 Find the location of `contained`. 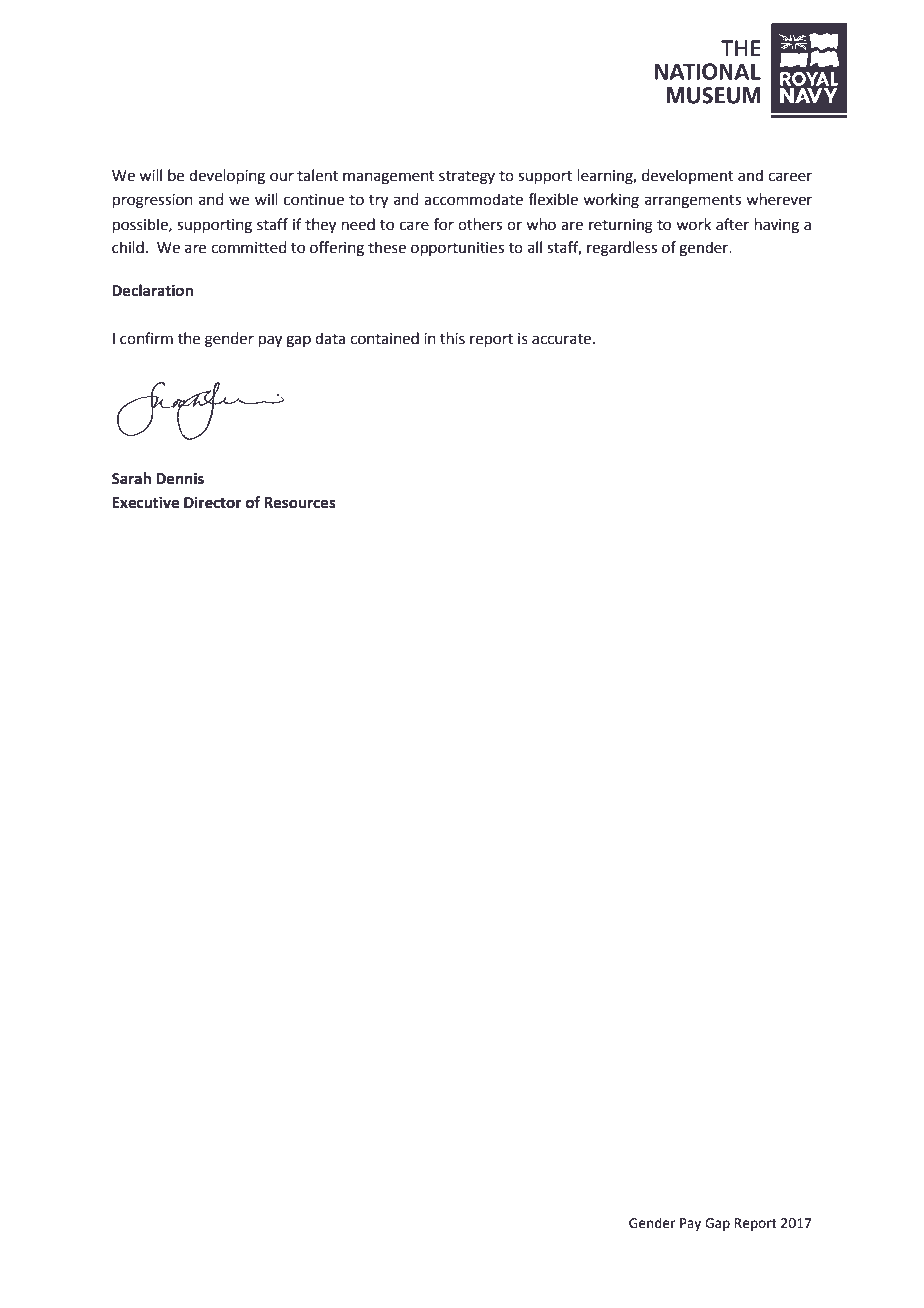

contained is located at coordinates (384, 338).
